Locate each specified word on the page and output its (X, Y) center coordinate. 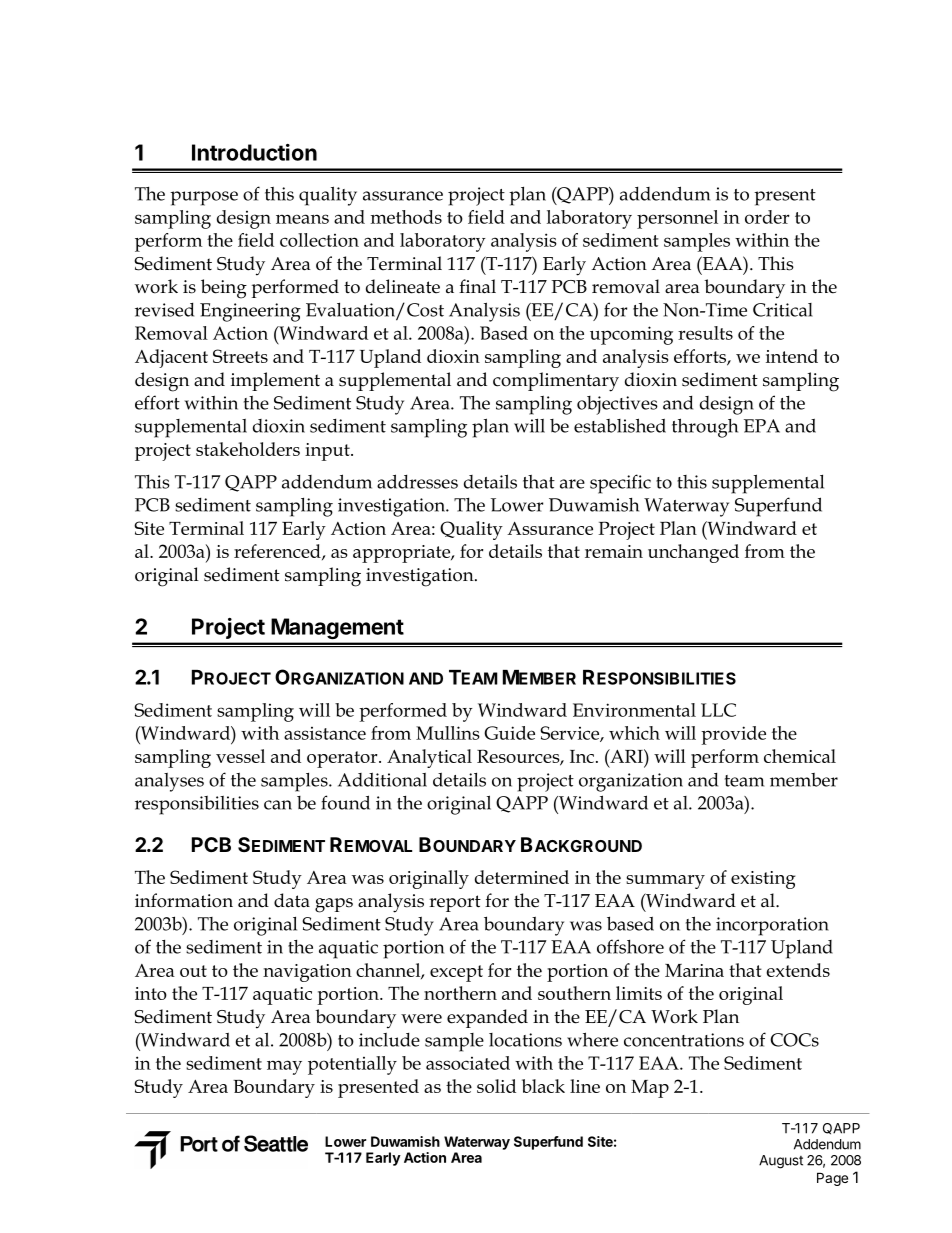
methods (406, 217)
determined (522, 877)
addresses (417, 481)
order (767, 217)
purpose (204, 198)
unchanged (693, 553)
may (284, 1067)
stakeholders (248, 449)
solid (496, 1086)
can (278, 805)
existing (763, 880)
